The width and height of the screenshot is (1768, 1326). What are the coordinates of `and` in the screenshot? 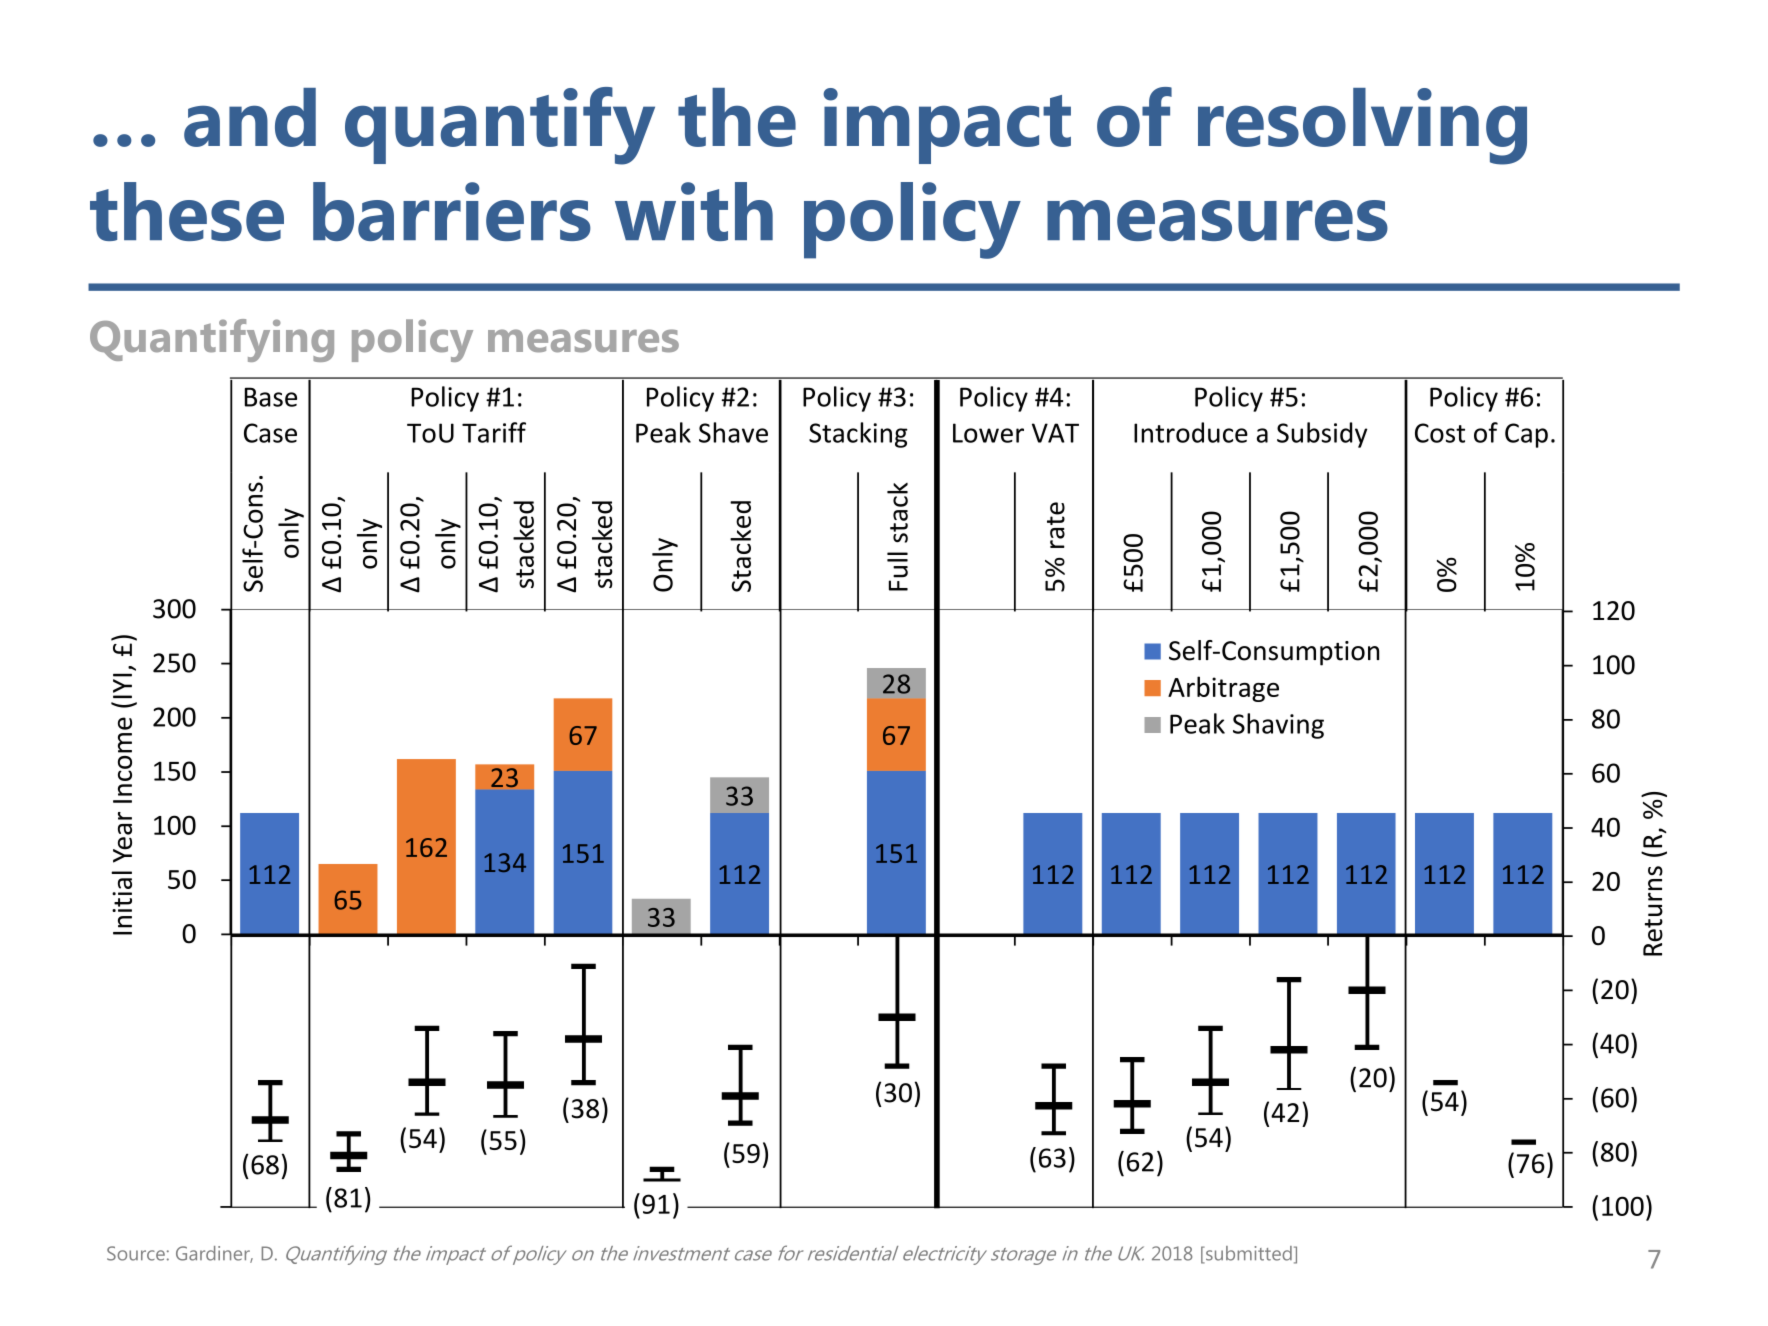 It's located at (250, 117).
